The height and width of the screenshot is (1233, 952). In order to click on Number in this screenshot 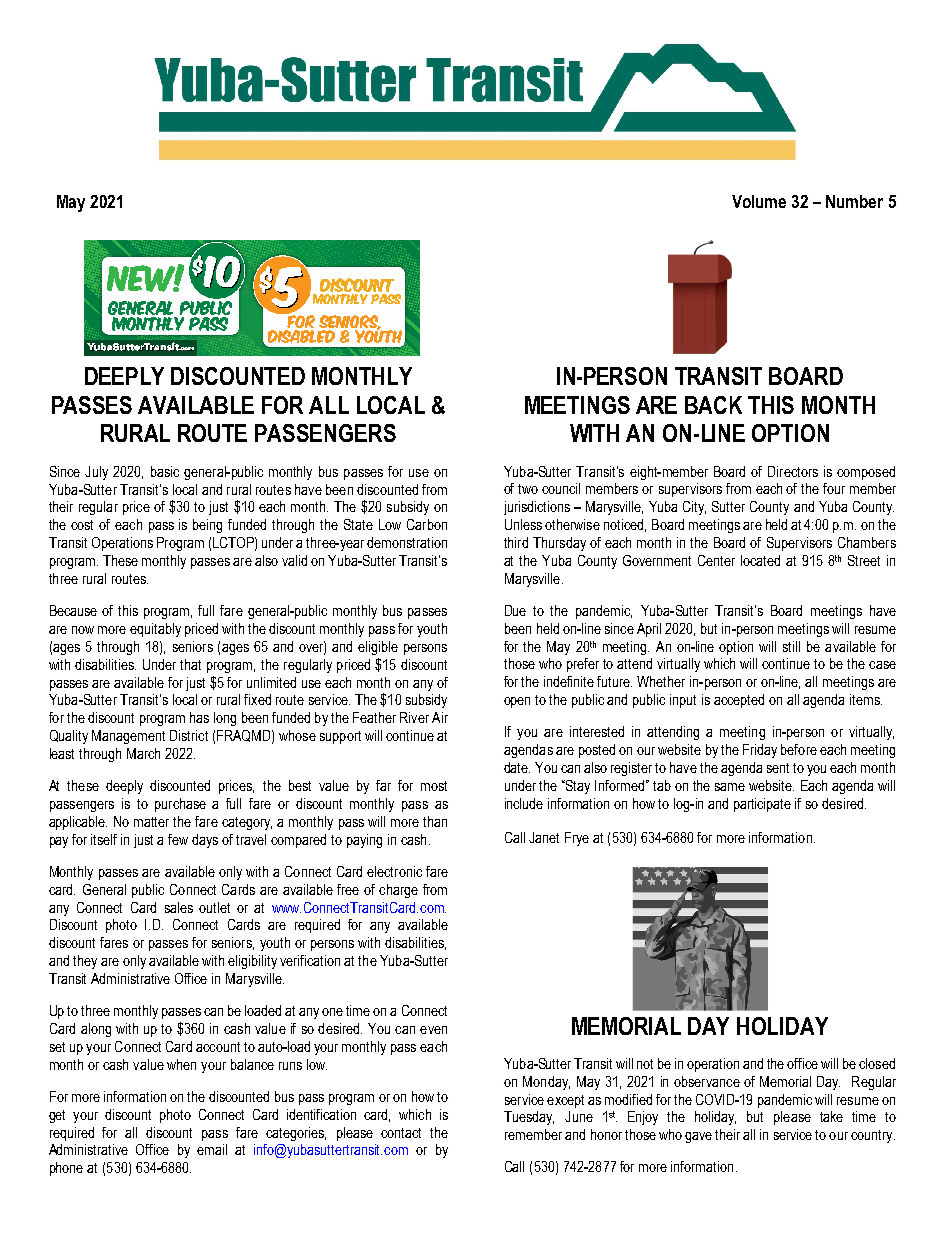, I will do `click(854, 201)`.
